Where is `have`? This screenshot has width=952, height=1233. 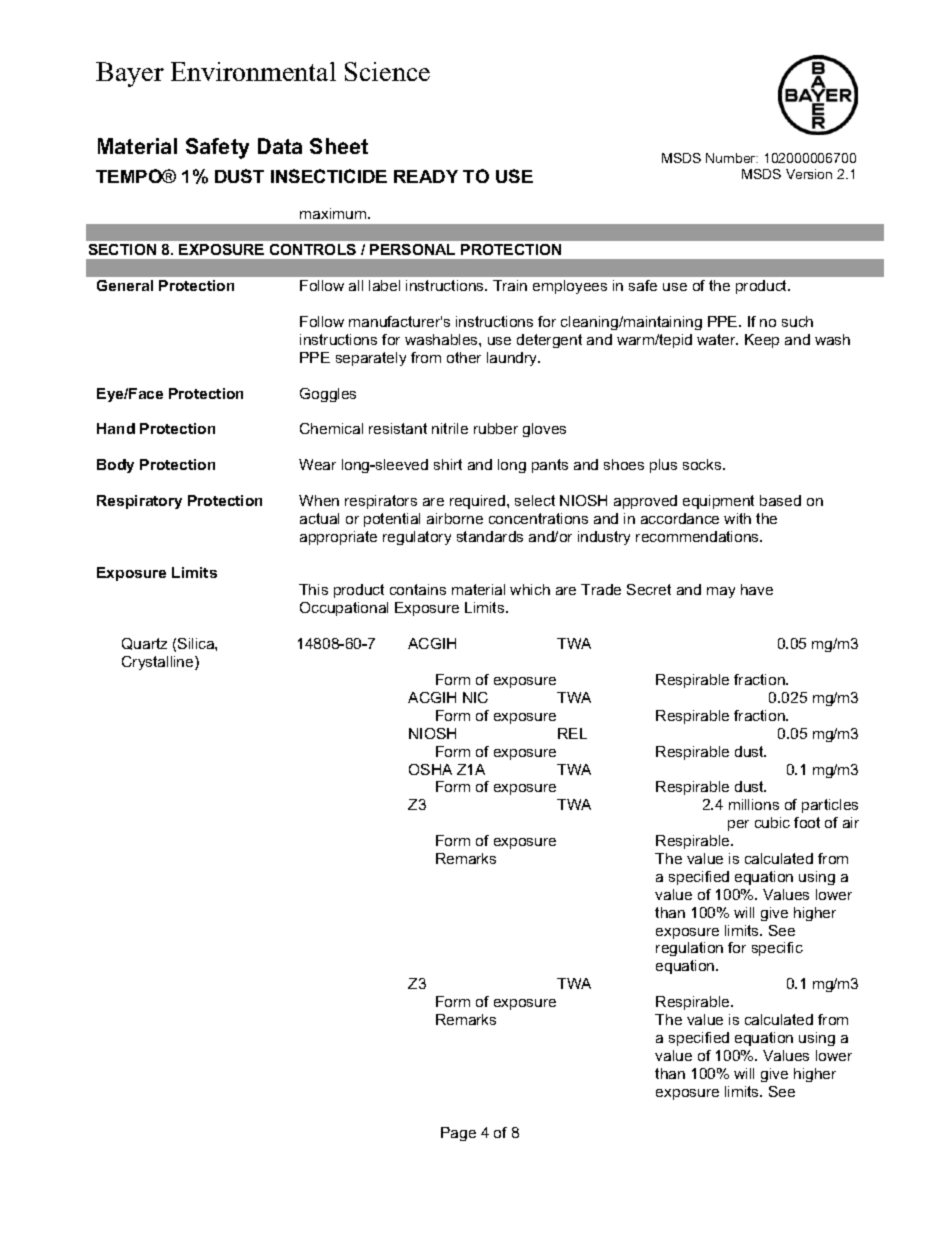
have is located at coordinates (757, 589).
